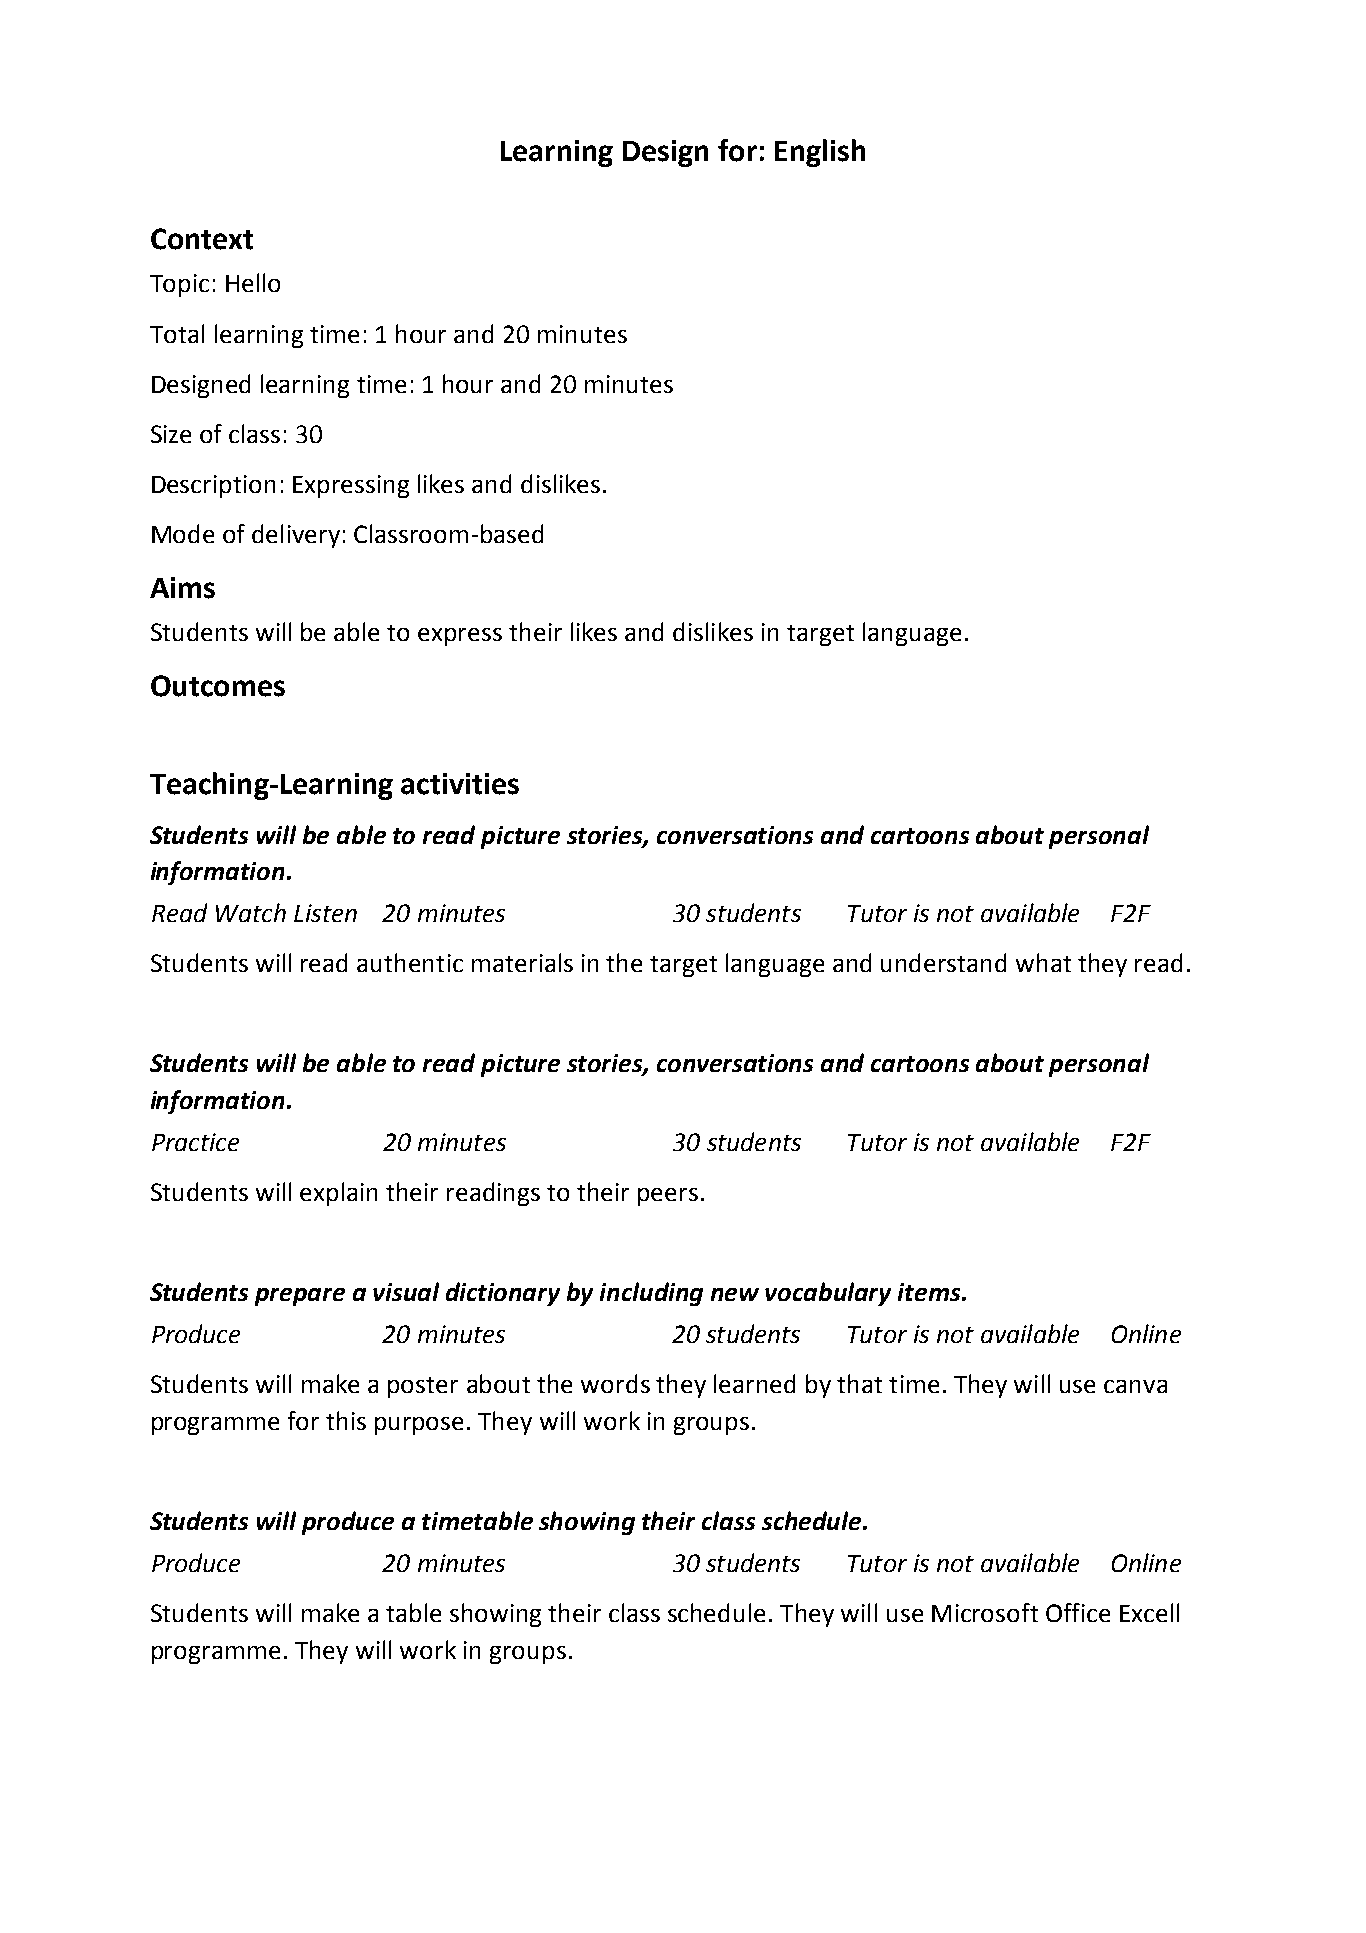 The height and width of the page is (1933, 1366). I want to click on what, so click(1043, 962).
